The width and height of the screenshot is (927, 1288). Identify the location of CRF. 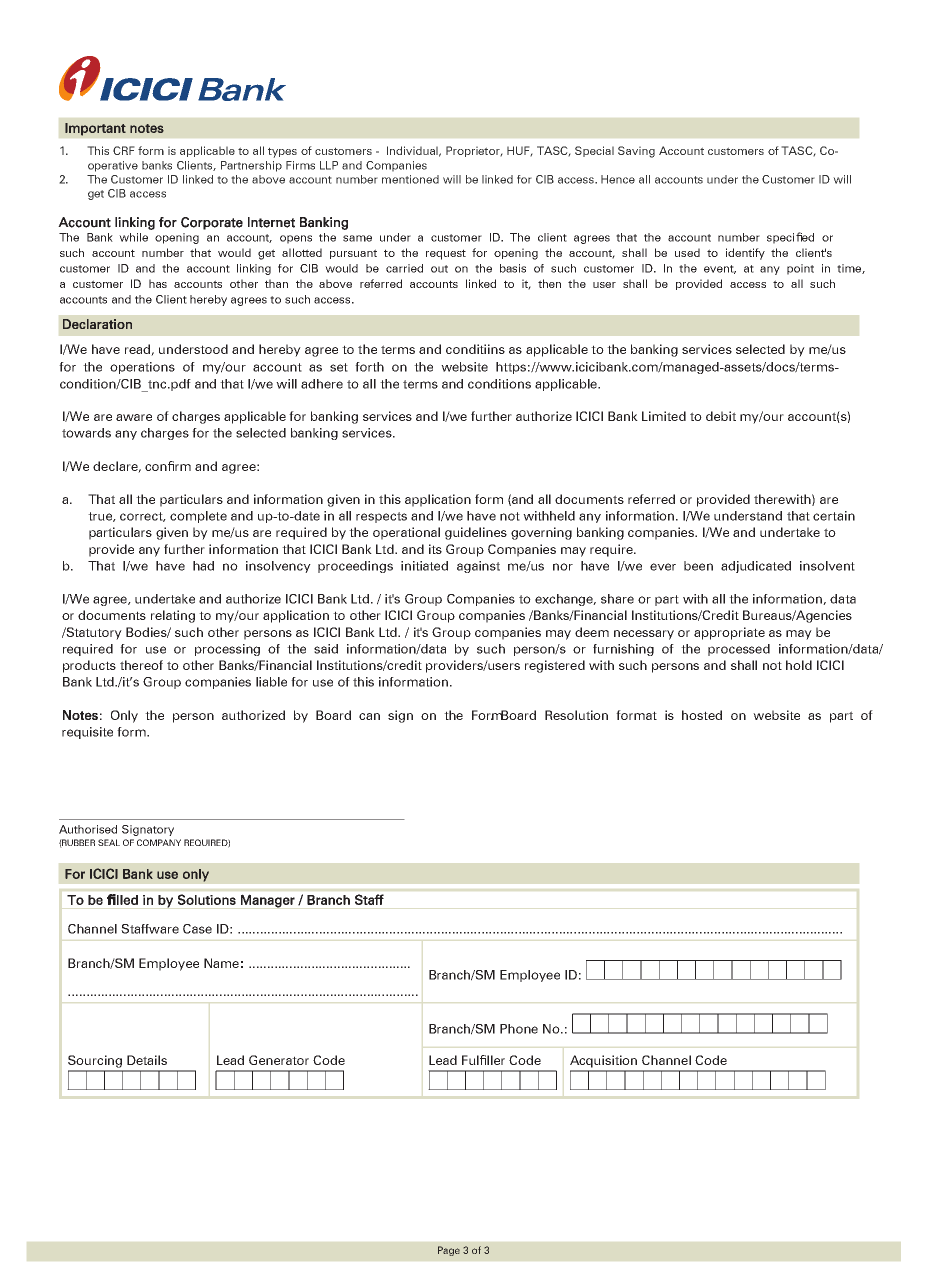
(124, 150).
